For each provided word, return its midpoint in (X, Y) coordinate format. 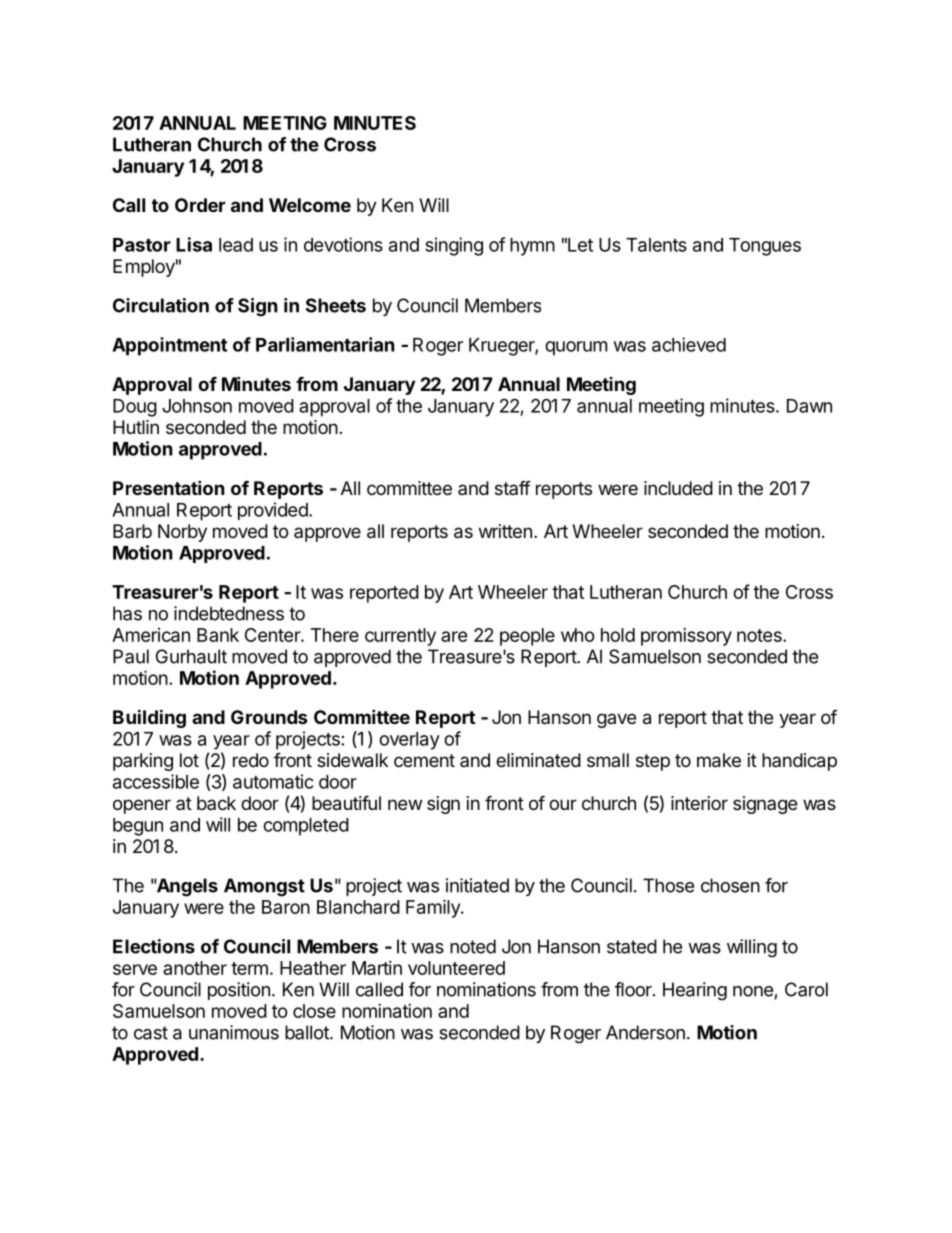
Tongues (765, 247)
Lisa (194, 244)
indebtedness (229, 613)
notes (760, 635)
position (239, 991)
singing (454, 246)
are (454, 636)
